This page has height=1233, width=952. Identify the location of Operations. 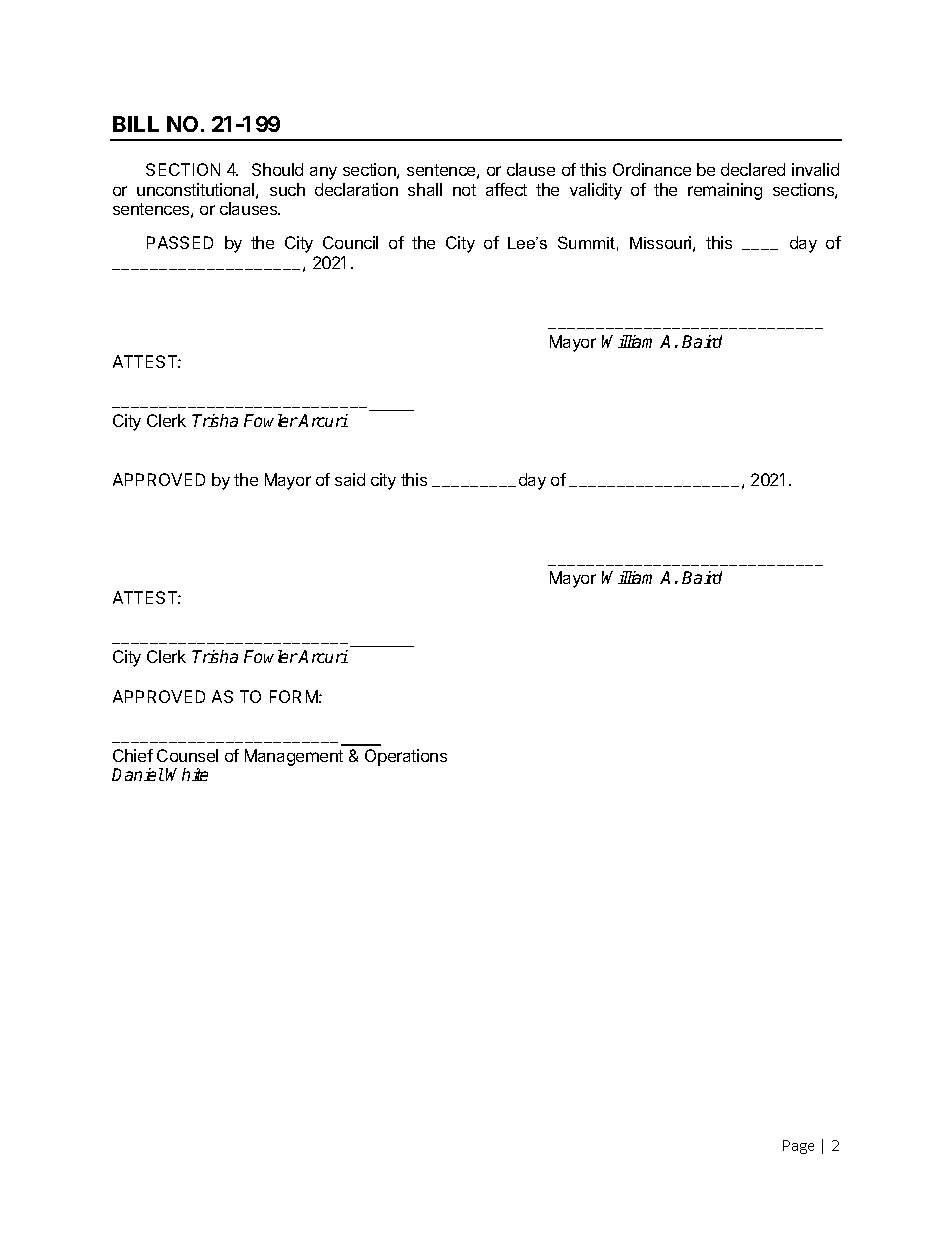
(406, 757).
